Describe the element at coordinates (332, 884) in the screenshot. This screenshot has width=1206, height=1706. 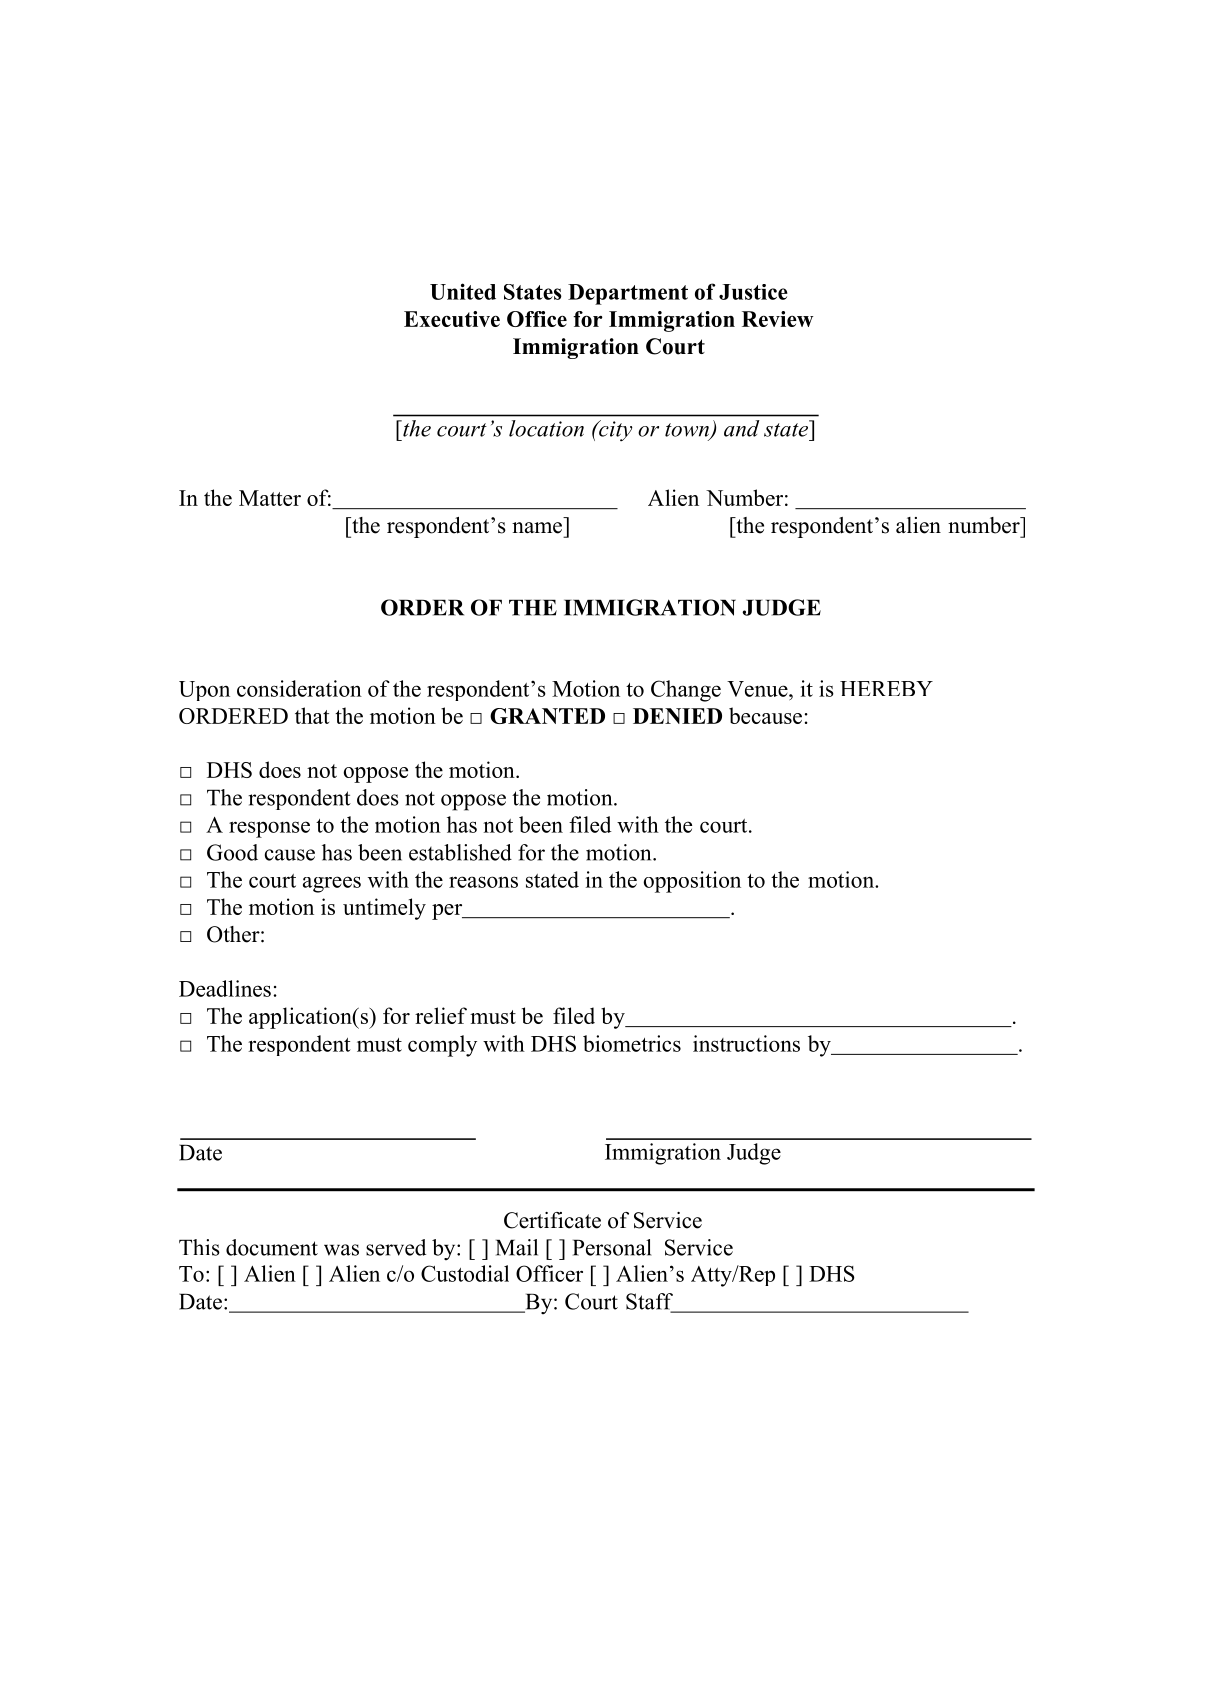
I see `agrees` at that location.
